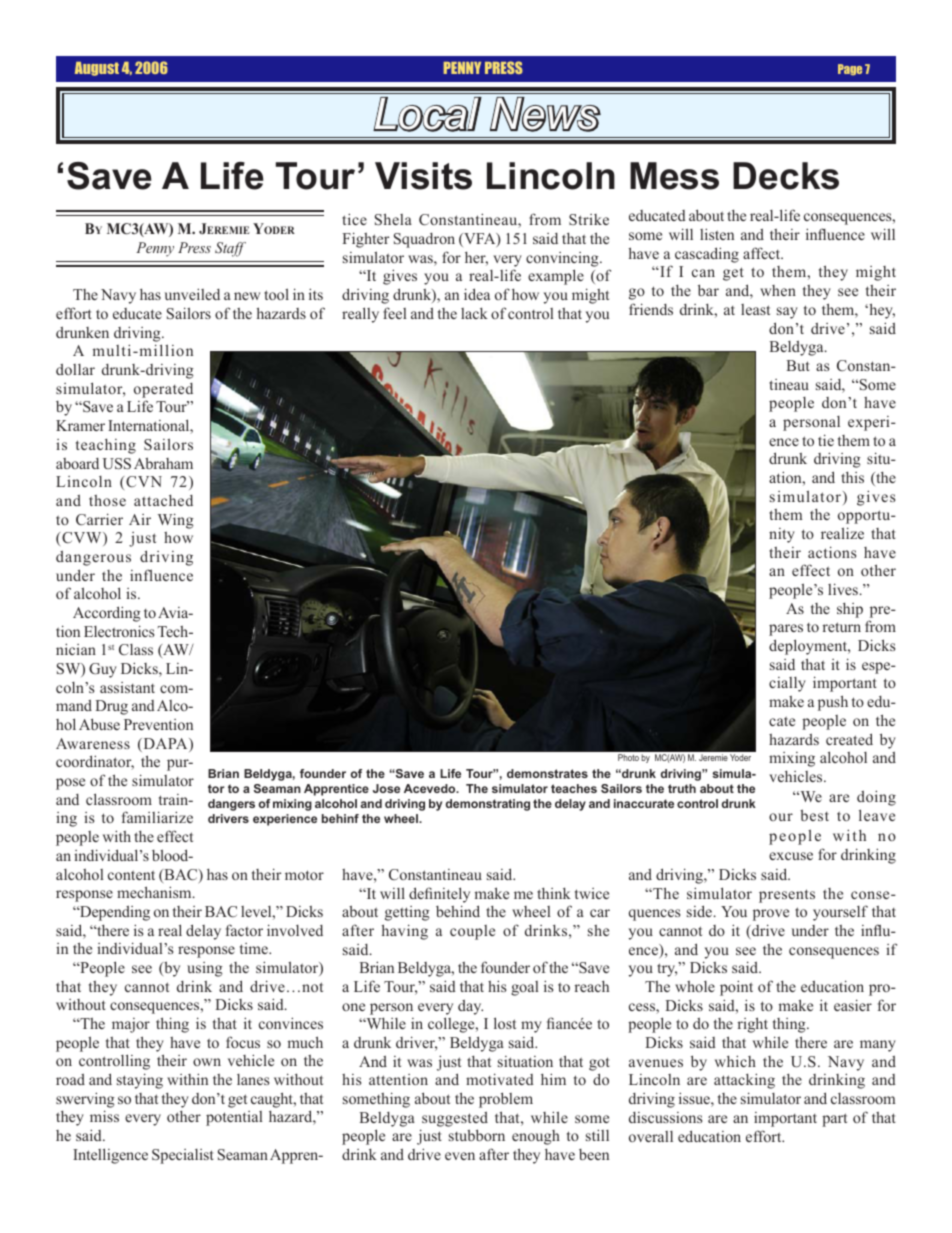  What do you see at coordinates (477, 1135) in the screenshot?
I see `stubborn` at bounding box center [477, 1135].
